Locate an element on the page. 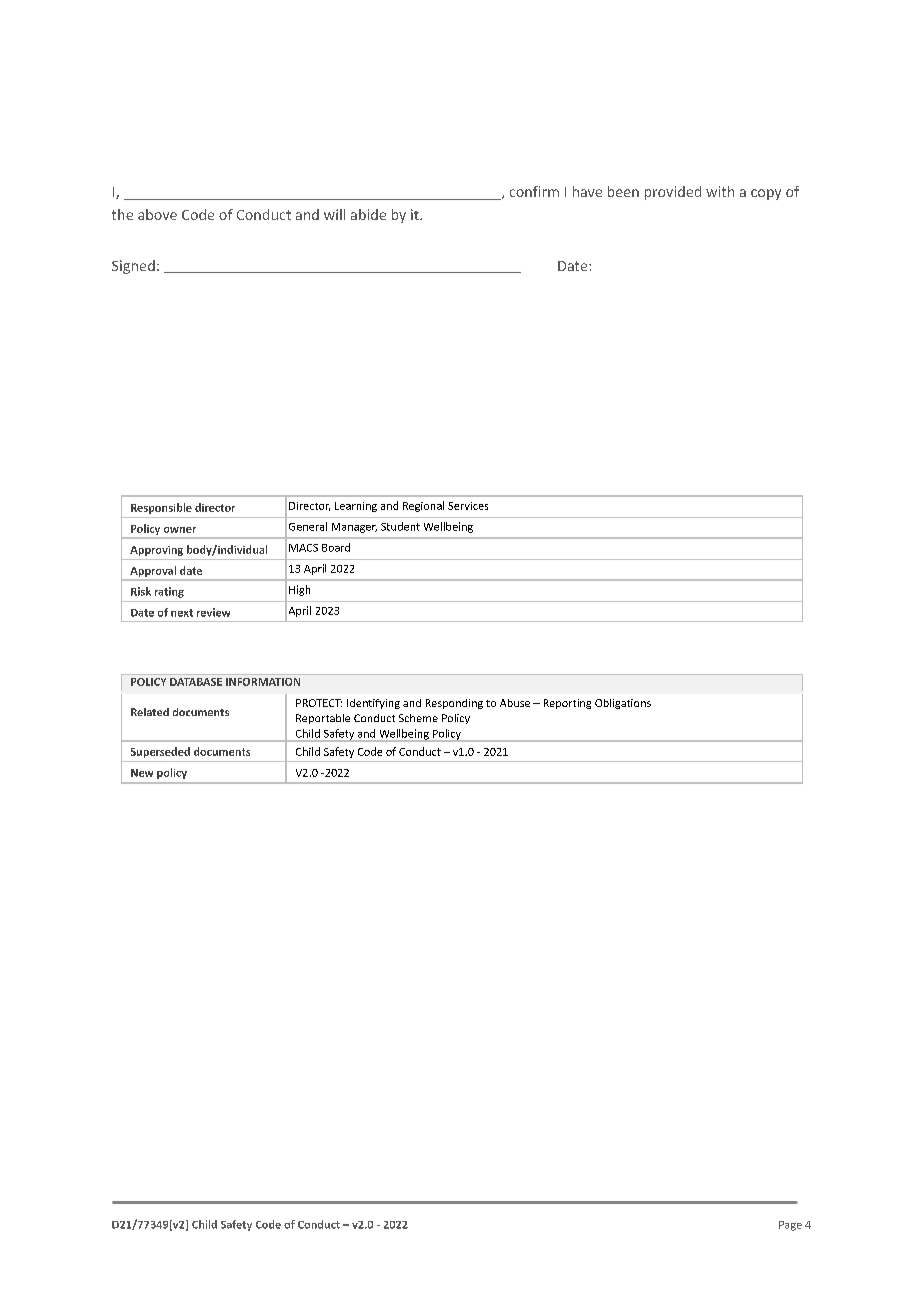 The image size is (924, 1307). Page is located at coordinates (790, 1226).
